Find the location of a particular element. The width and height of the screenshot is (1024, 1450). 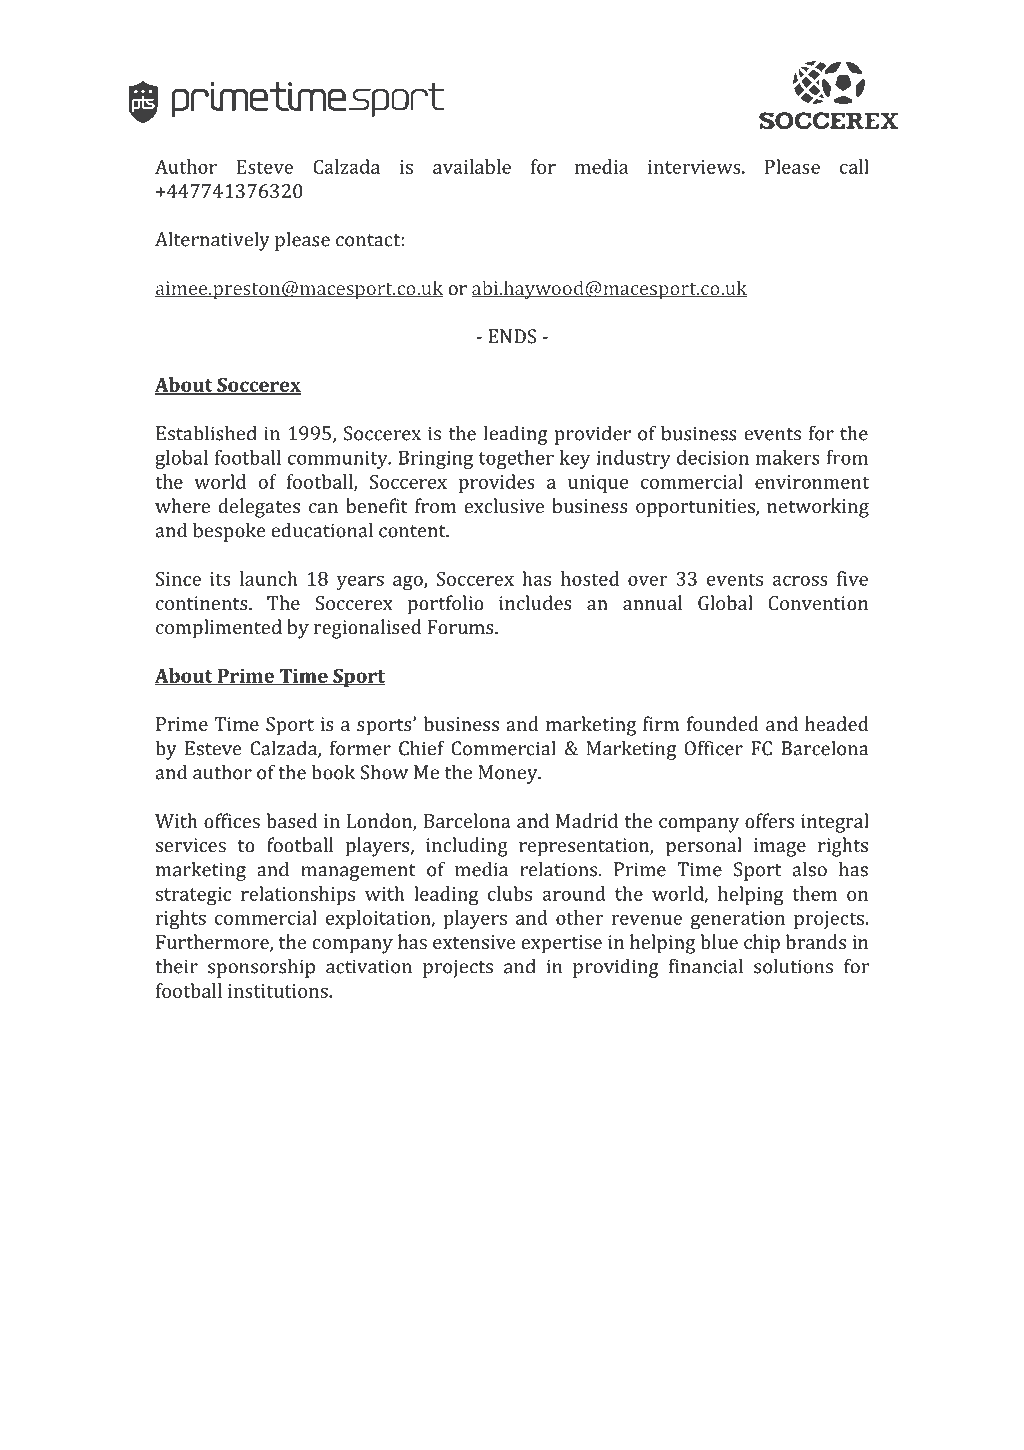

complimented is located at coordinates (219, 629).
